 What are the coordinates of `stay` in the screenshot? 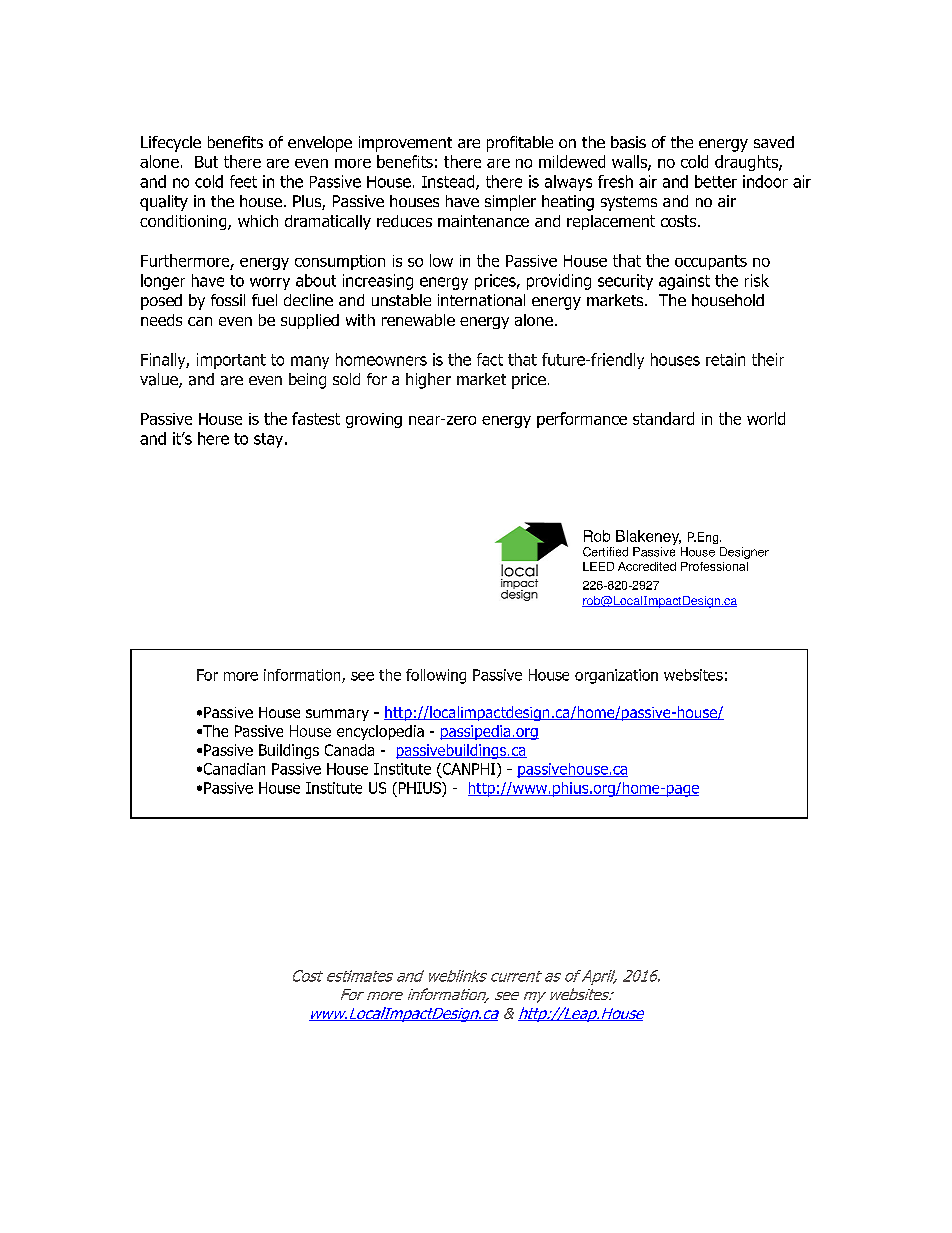 It's located at (270, 440).
